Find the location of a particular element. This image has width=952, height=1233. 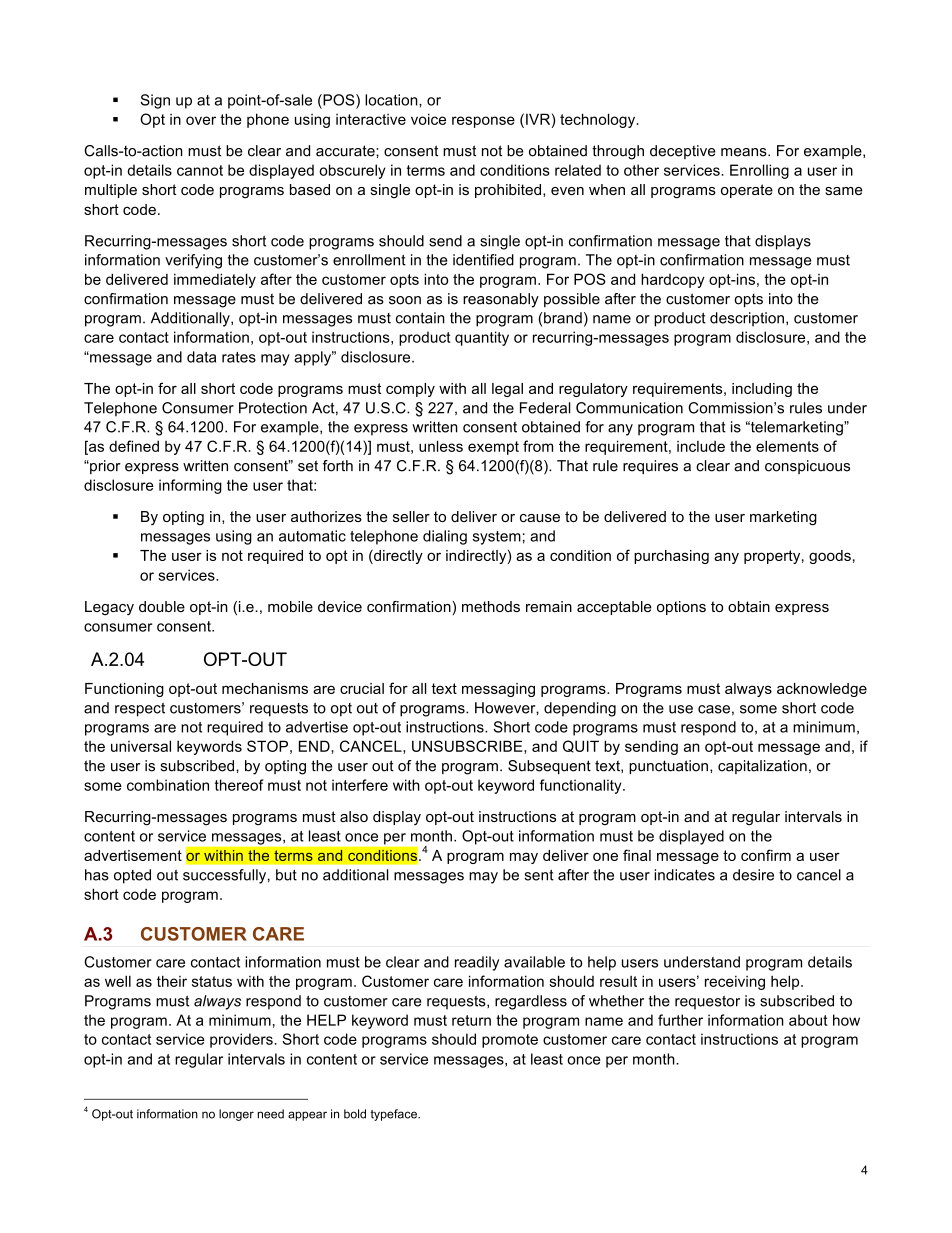

methods is located at coordinates (491, 606).
